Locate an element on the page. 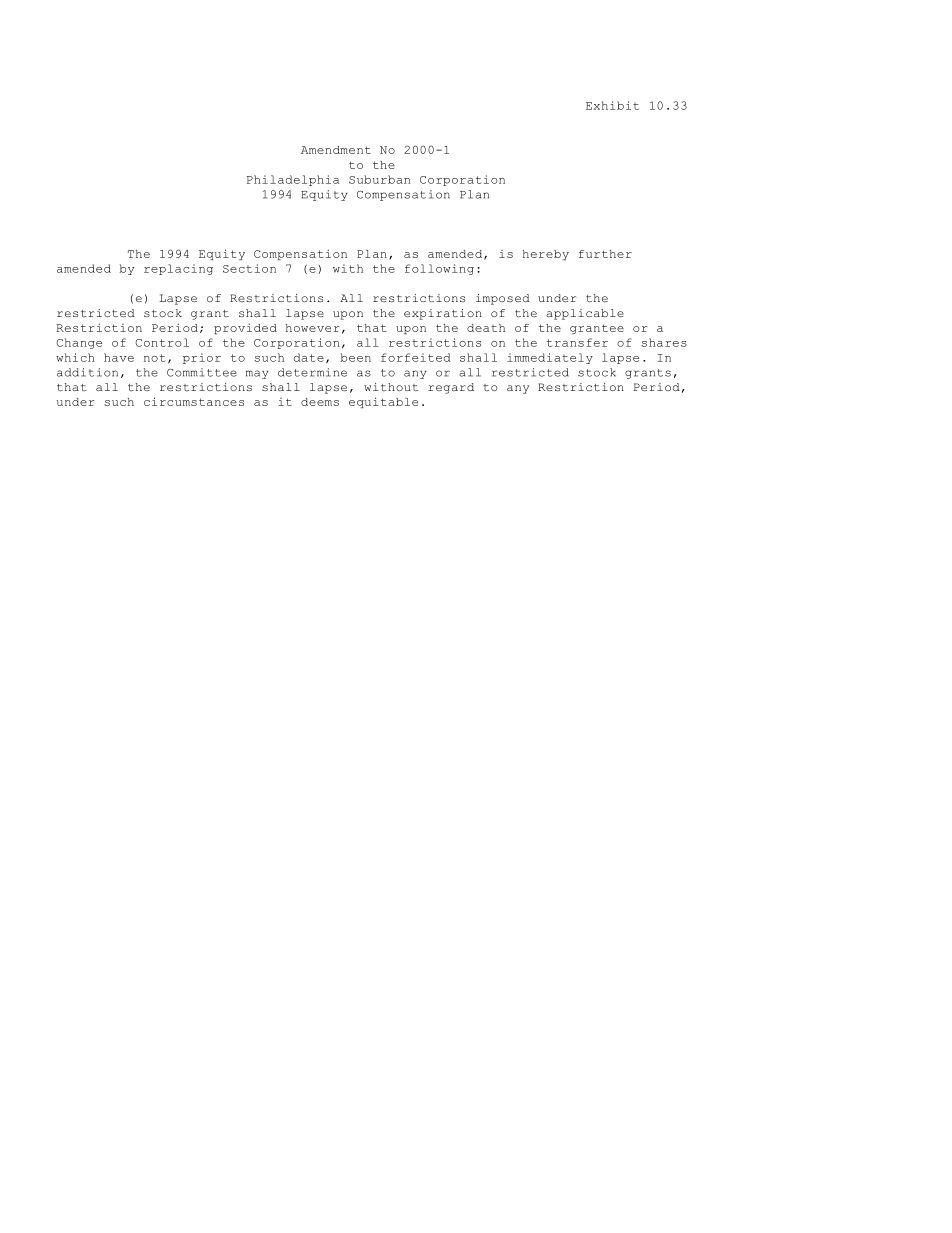 This image has height=1233, width=952. circumstances is located at coordinates (194, 401).
